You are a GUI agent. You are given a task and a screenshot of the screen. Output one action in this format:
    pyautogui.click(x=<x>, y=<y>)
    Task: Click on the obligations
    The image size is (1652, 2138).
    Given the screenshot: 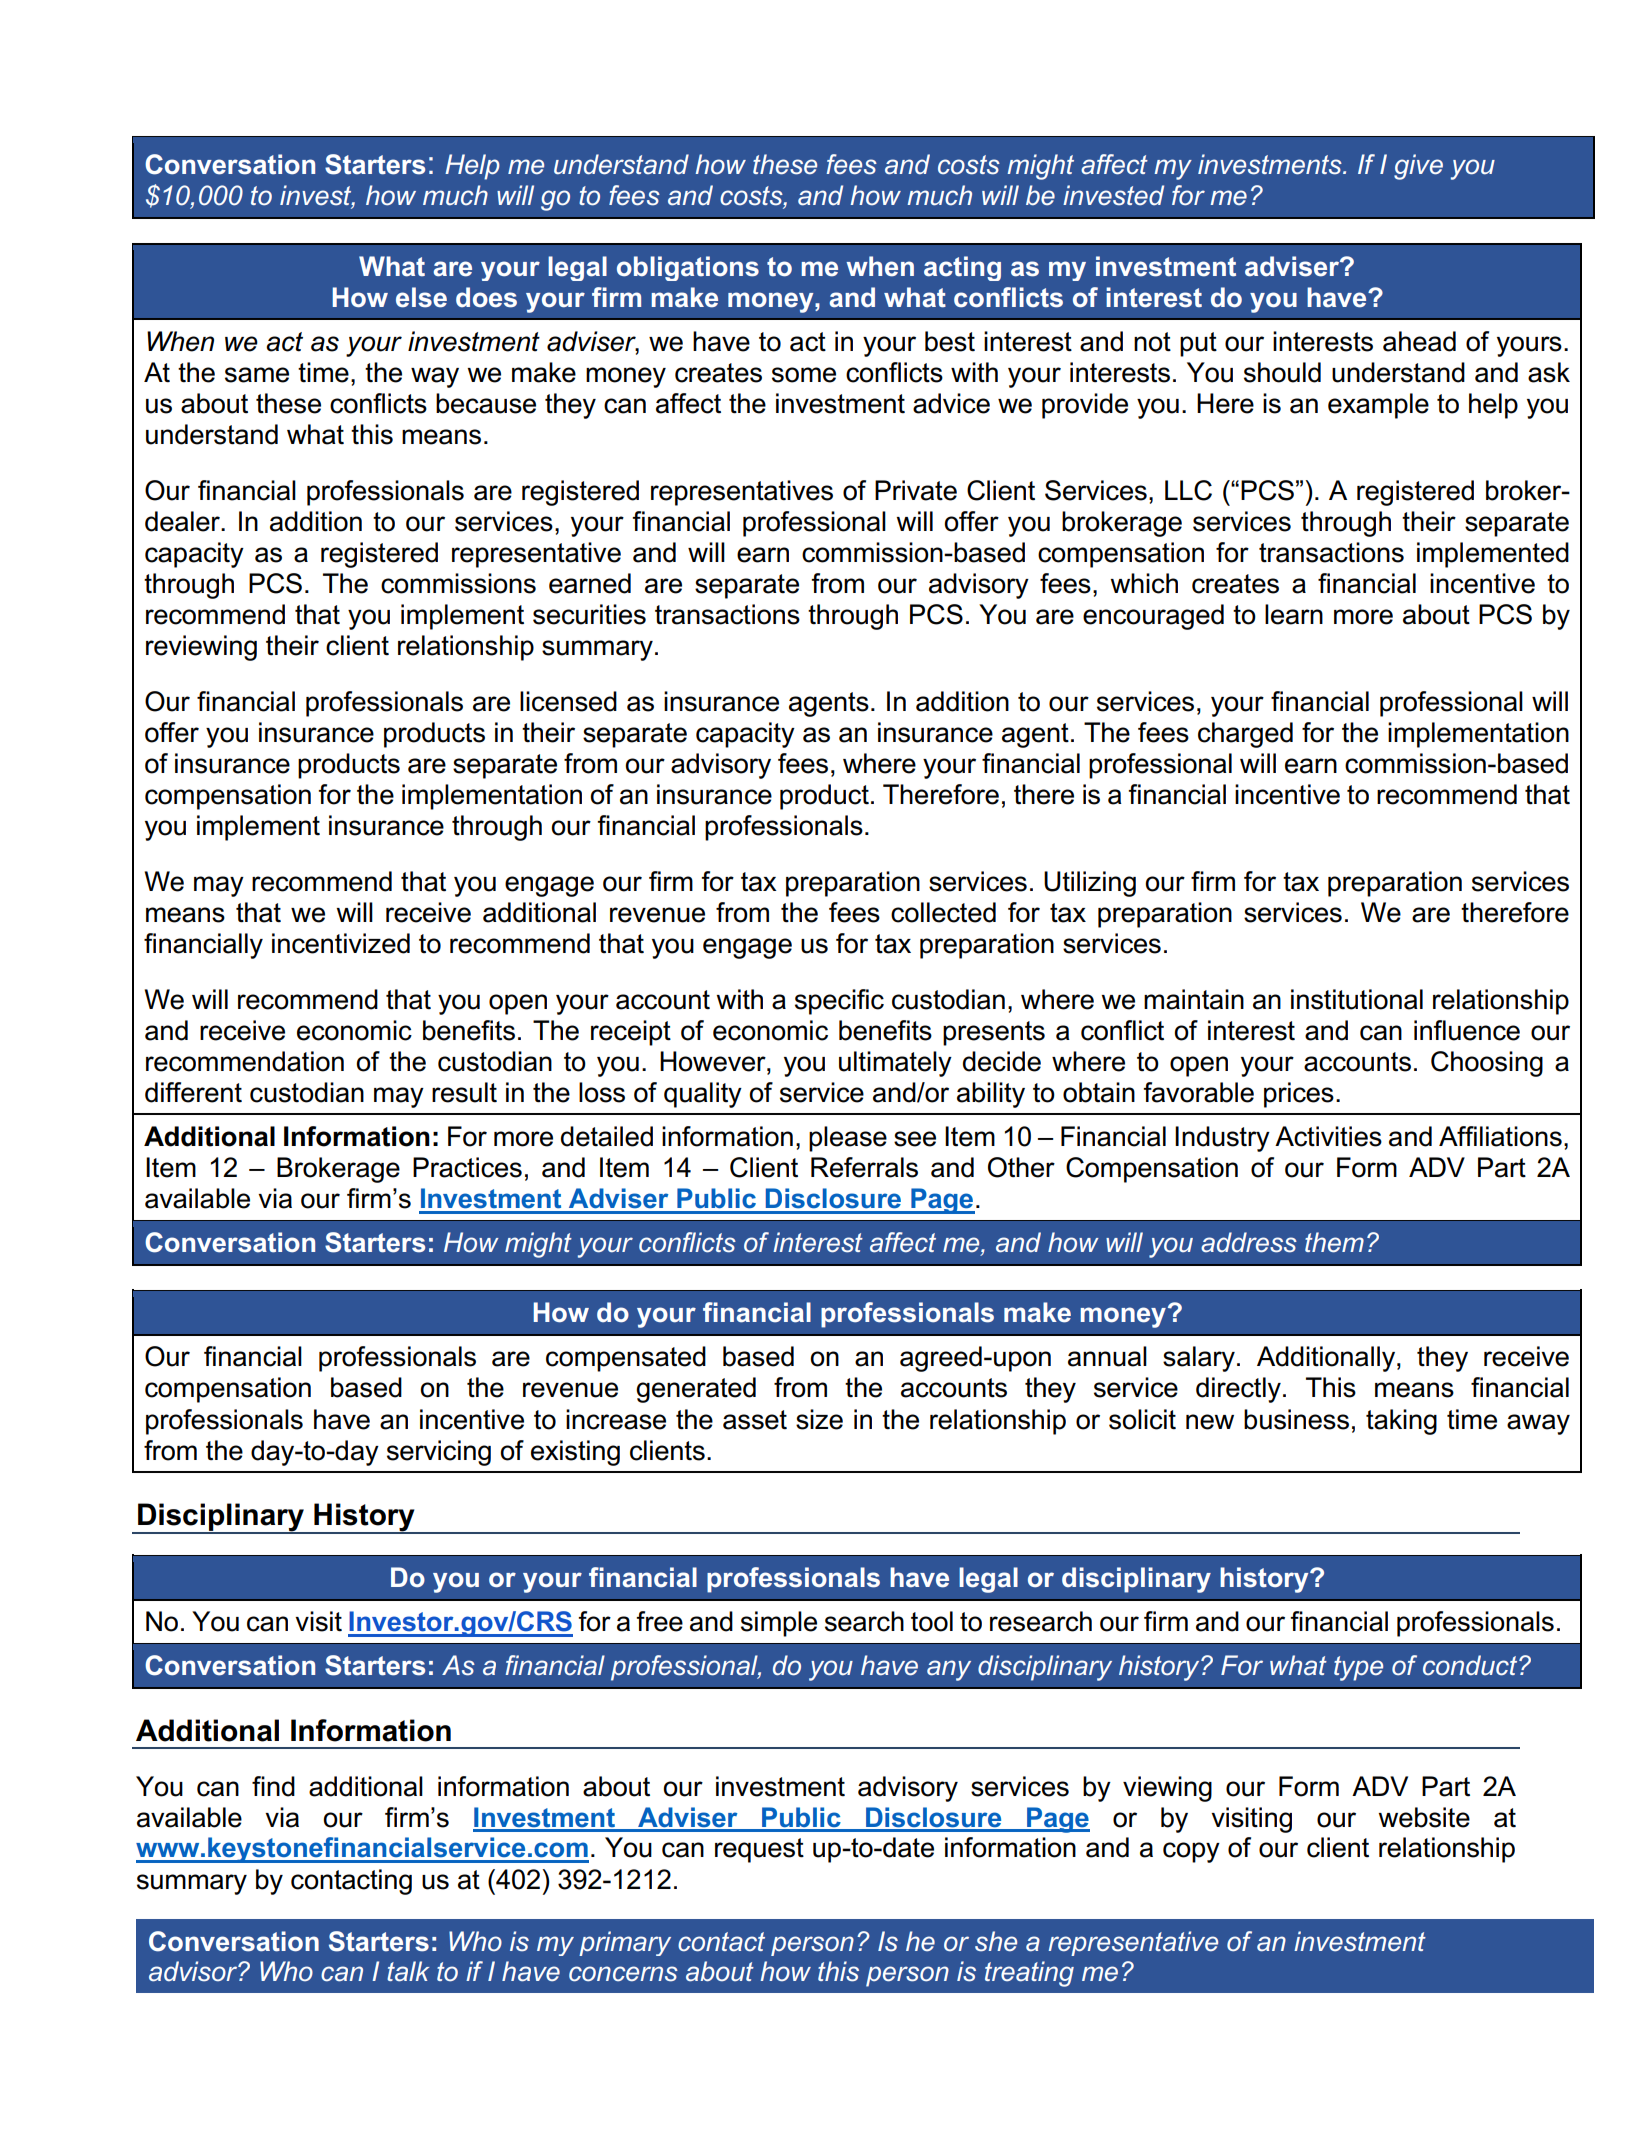 What is the action you would take?
    pyautogui.click(x=688, y=268)
